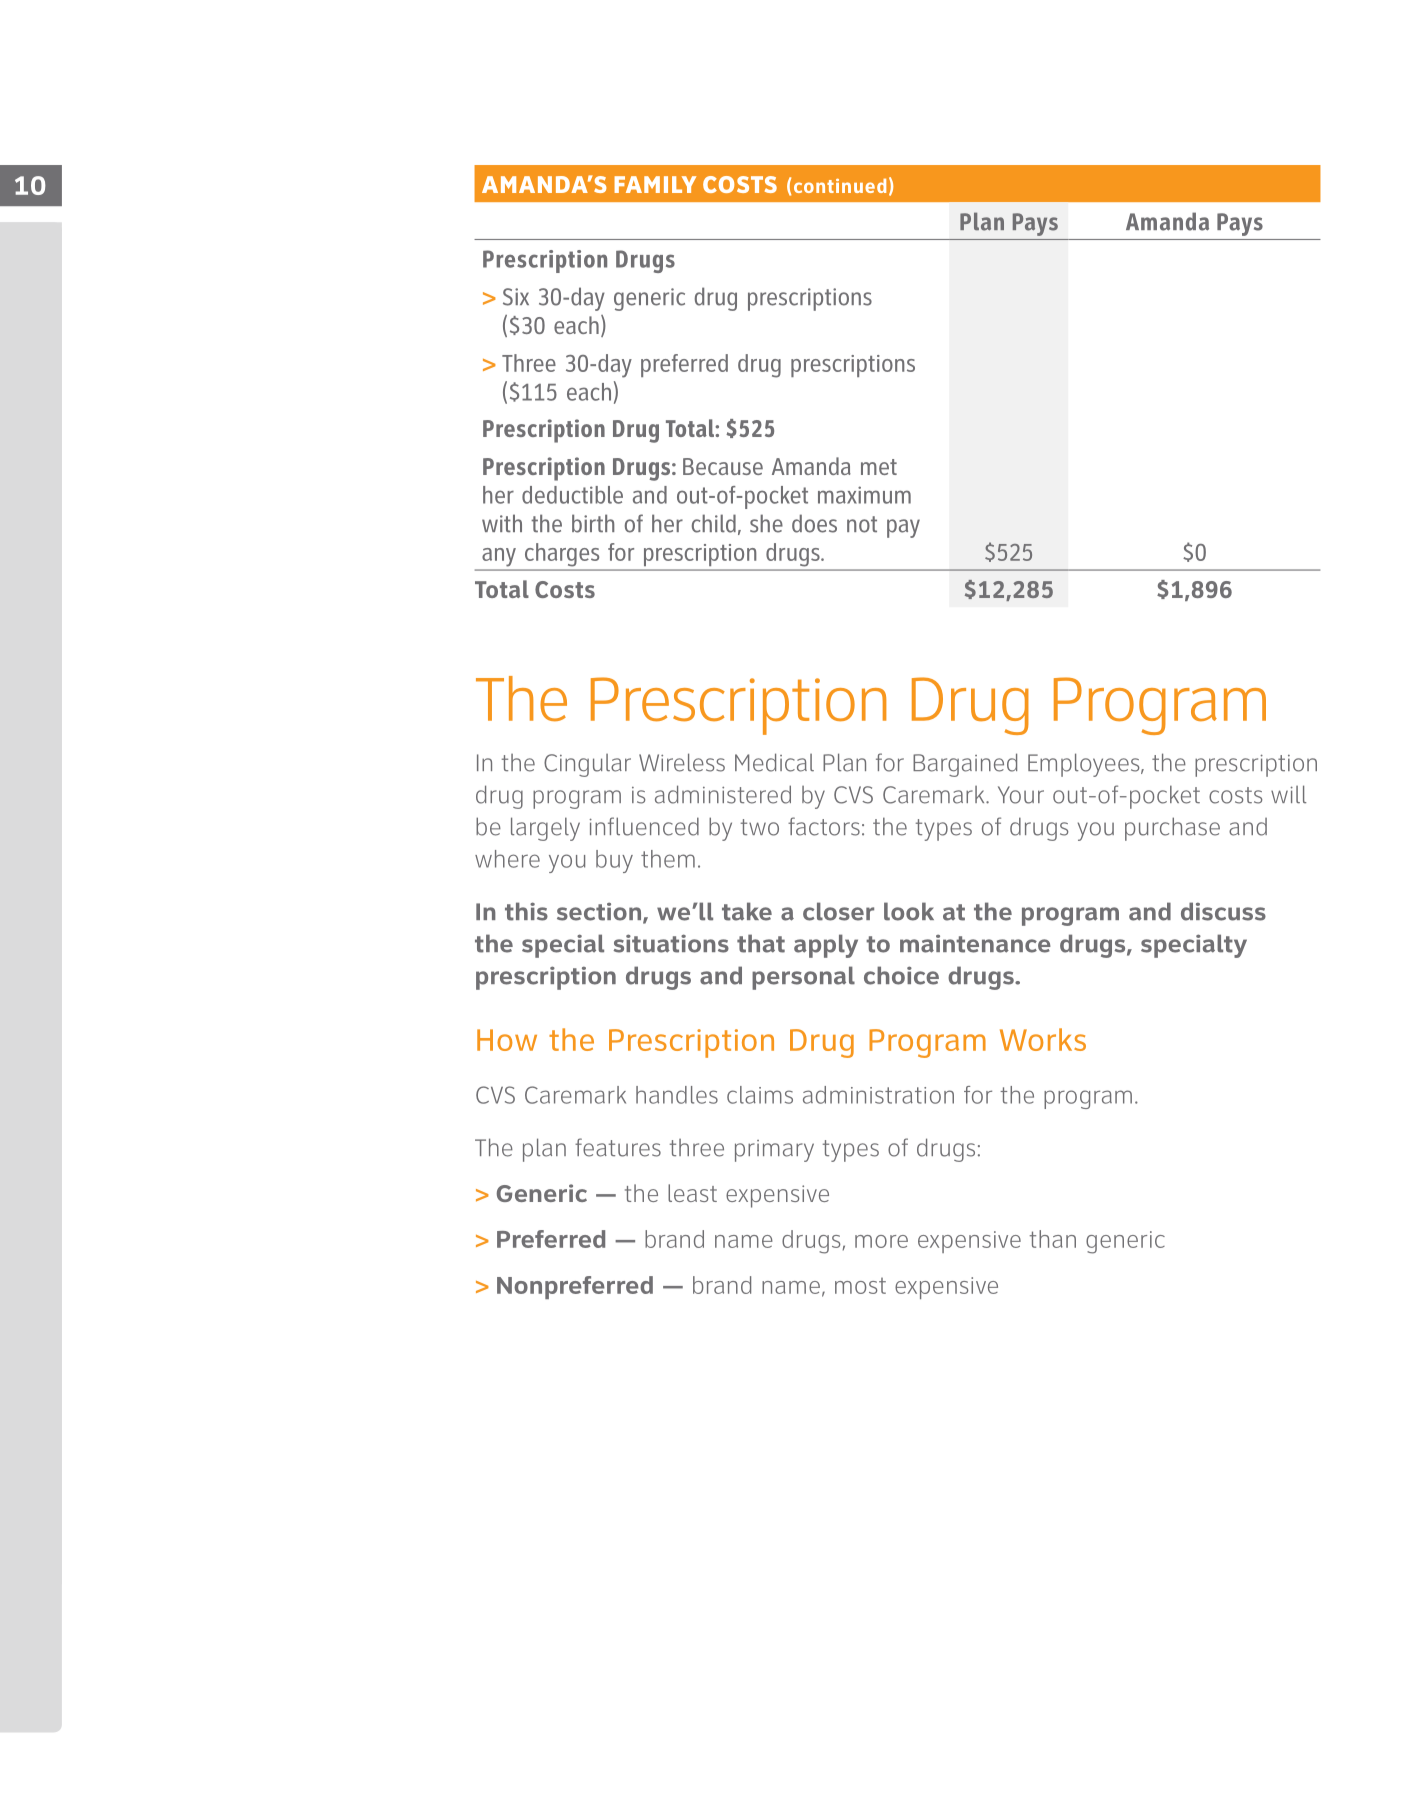  What do you see at coordinates (655, 184) in the page?
I see `FAMILY` at bounding box center [655, 184].
